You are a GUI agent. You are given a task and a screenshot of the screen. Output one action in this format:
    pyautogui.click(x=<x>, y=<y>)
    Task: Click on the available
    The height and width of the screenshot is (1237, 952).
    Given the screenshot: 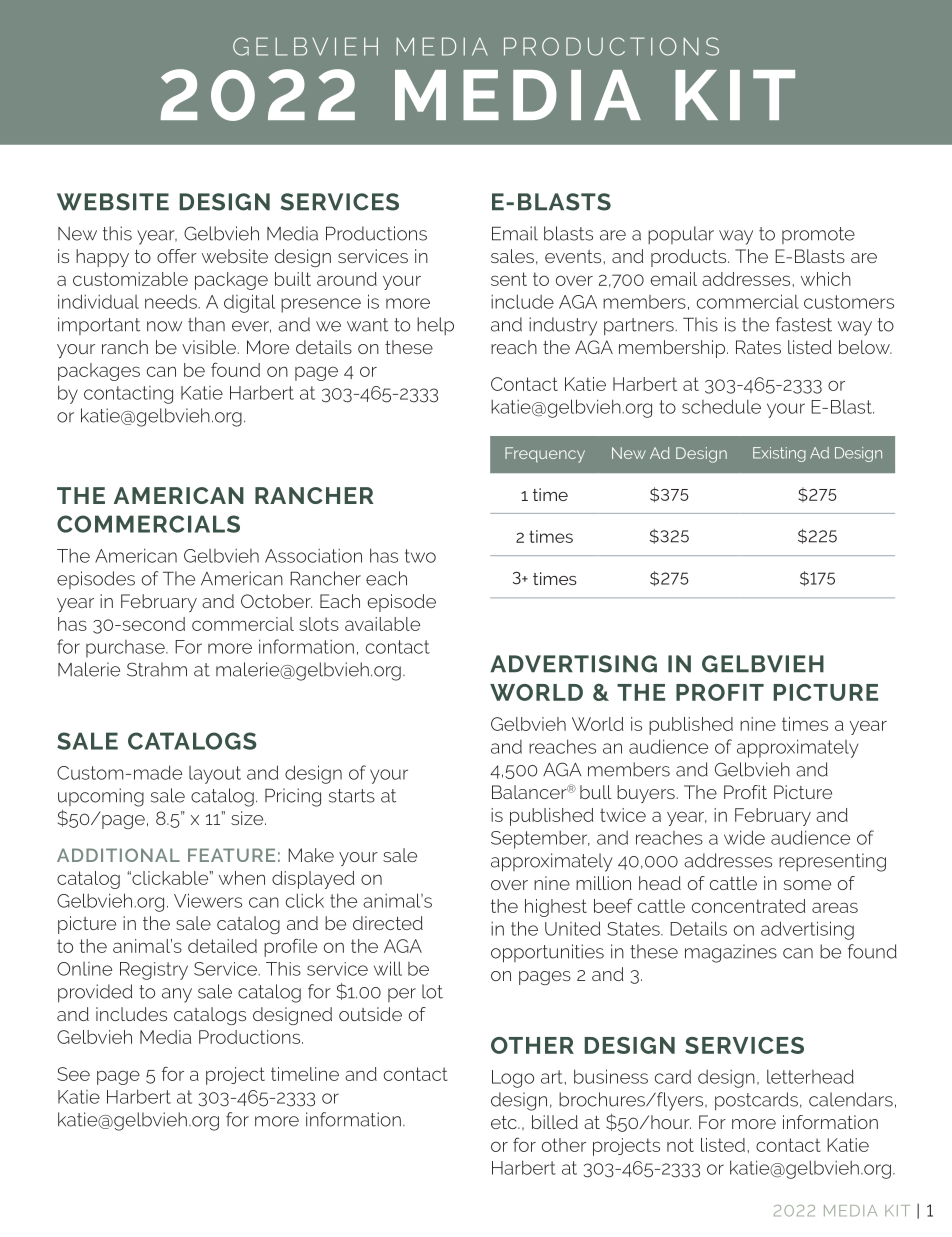 What is the action you would take?
    pyautogui.click(x=382, y=624)
